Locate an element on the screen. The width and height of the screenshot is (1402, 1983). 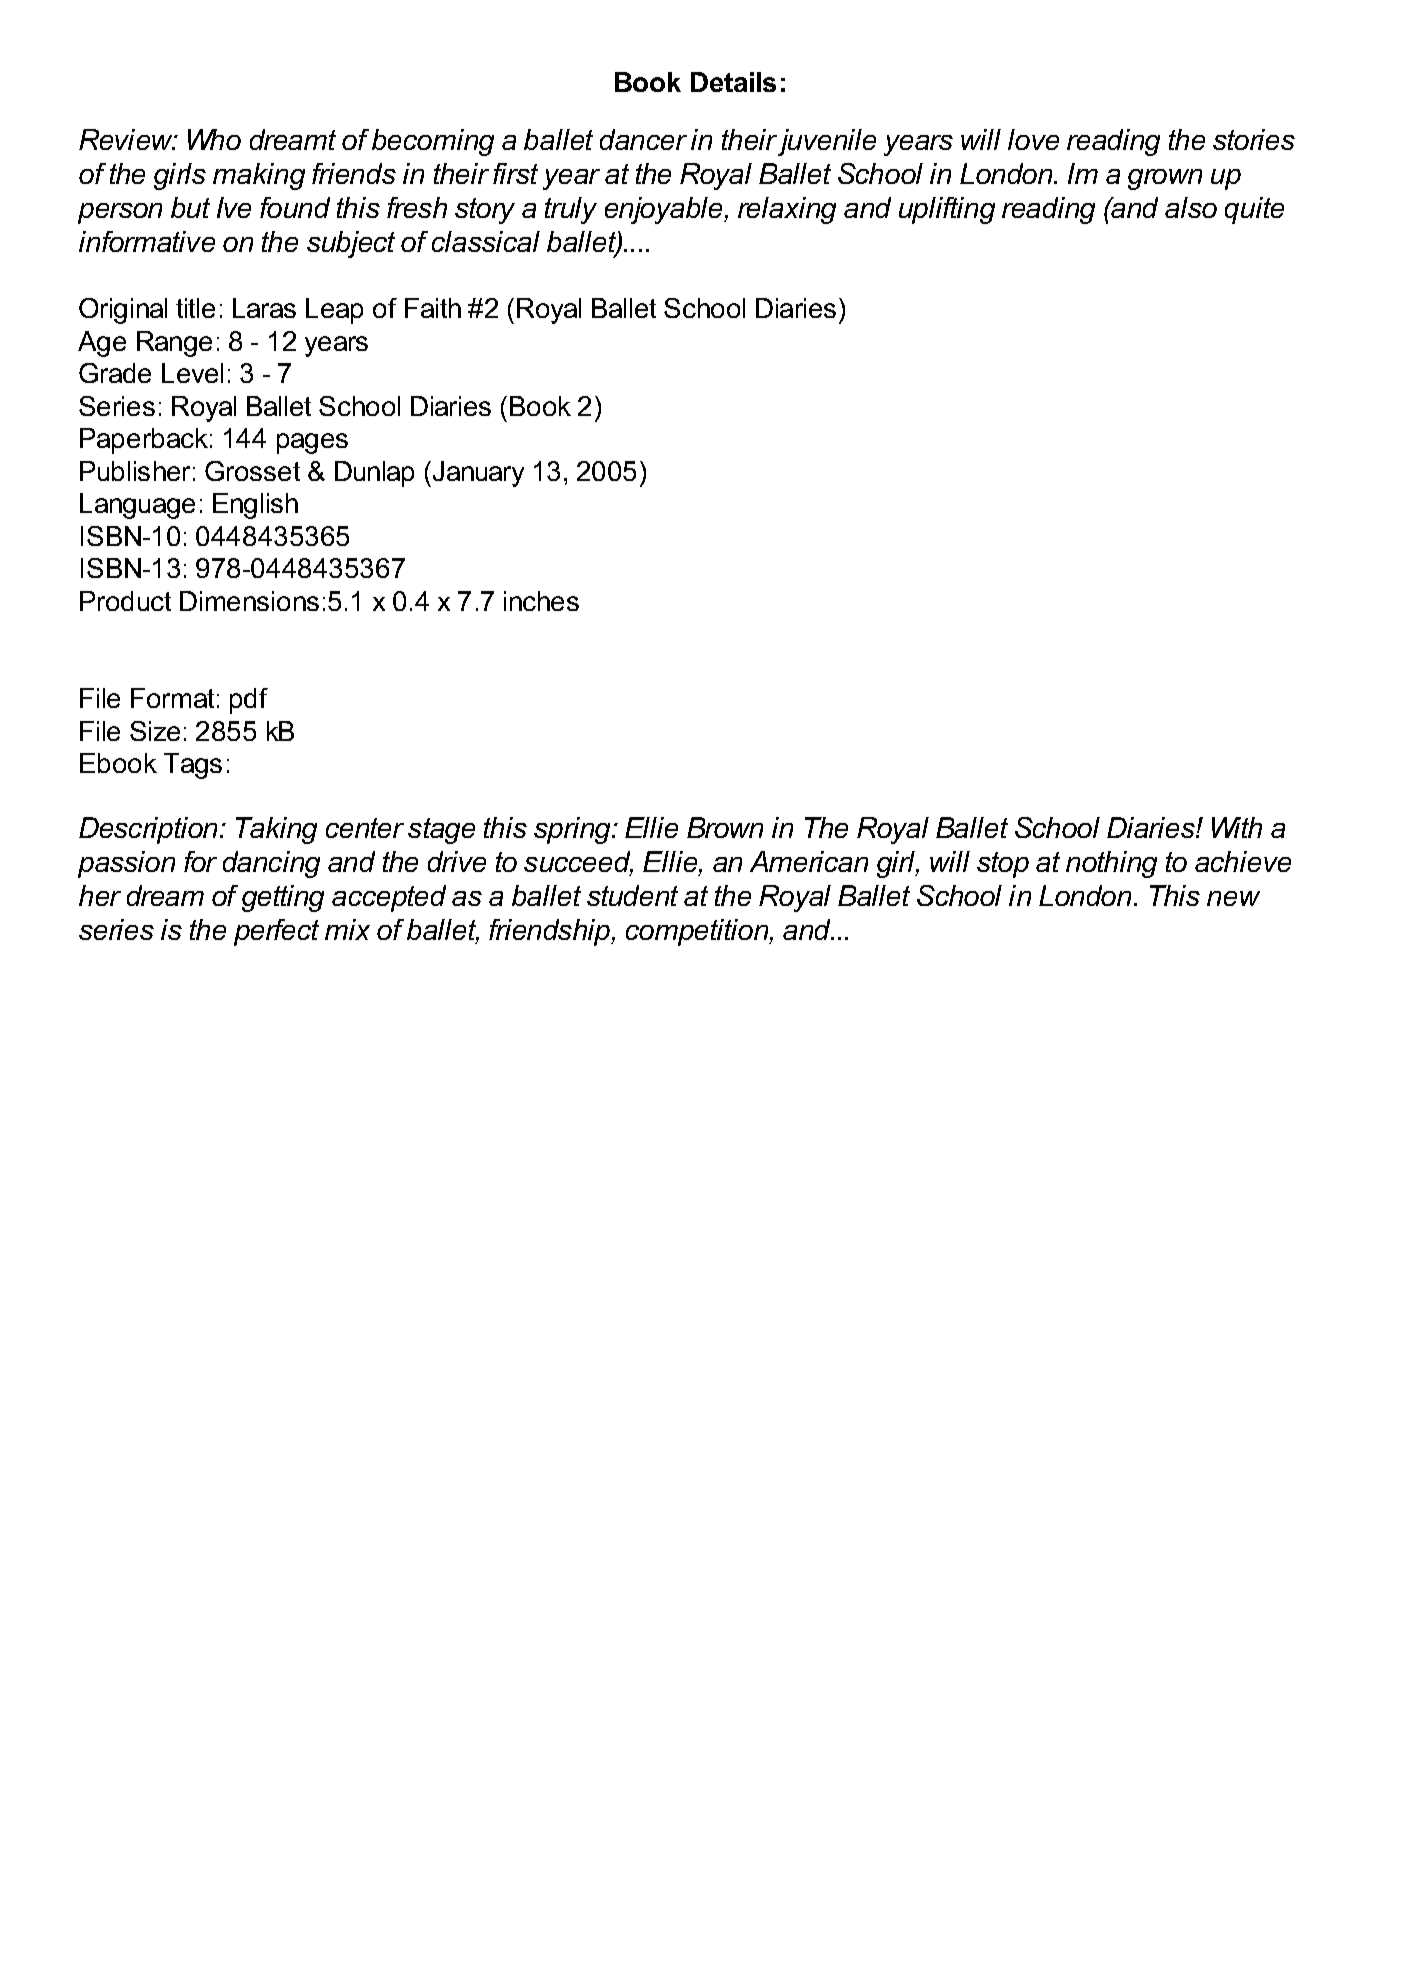
Who is located at coordinates (214, 139).
